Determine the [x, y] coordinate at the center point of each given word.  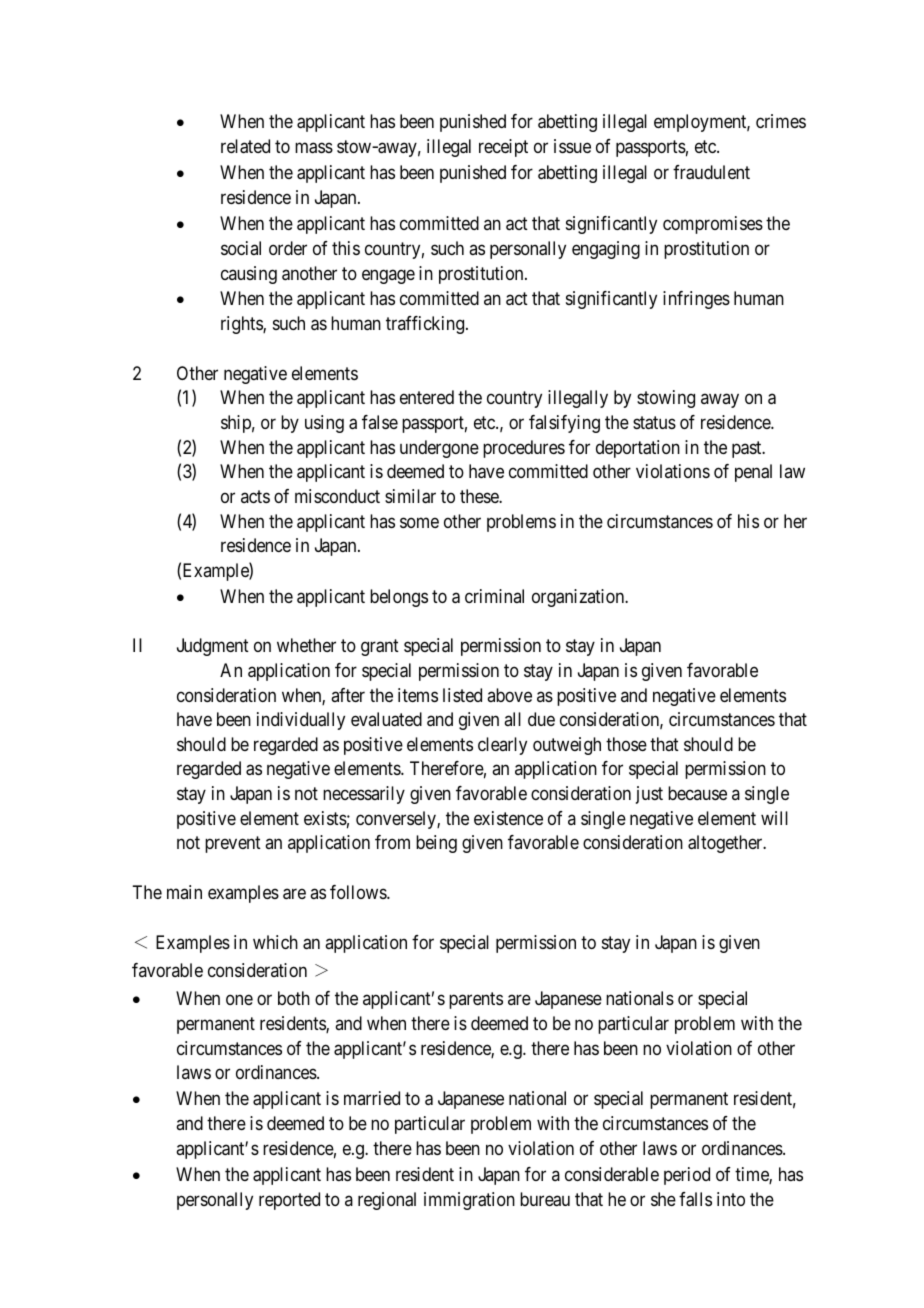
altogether [726, 844]
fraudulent [711, 172]
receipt [503, 148]
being [436, 844]
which [275, 942]
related [245, 146]
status [654, 423]
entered [427, 397]
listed [462, 695]
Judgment [213, 647]
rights [242, 325]
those [626, 744]
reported [289, 1201]
